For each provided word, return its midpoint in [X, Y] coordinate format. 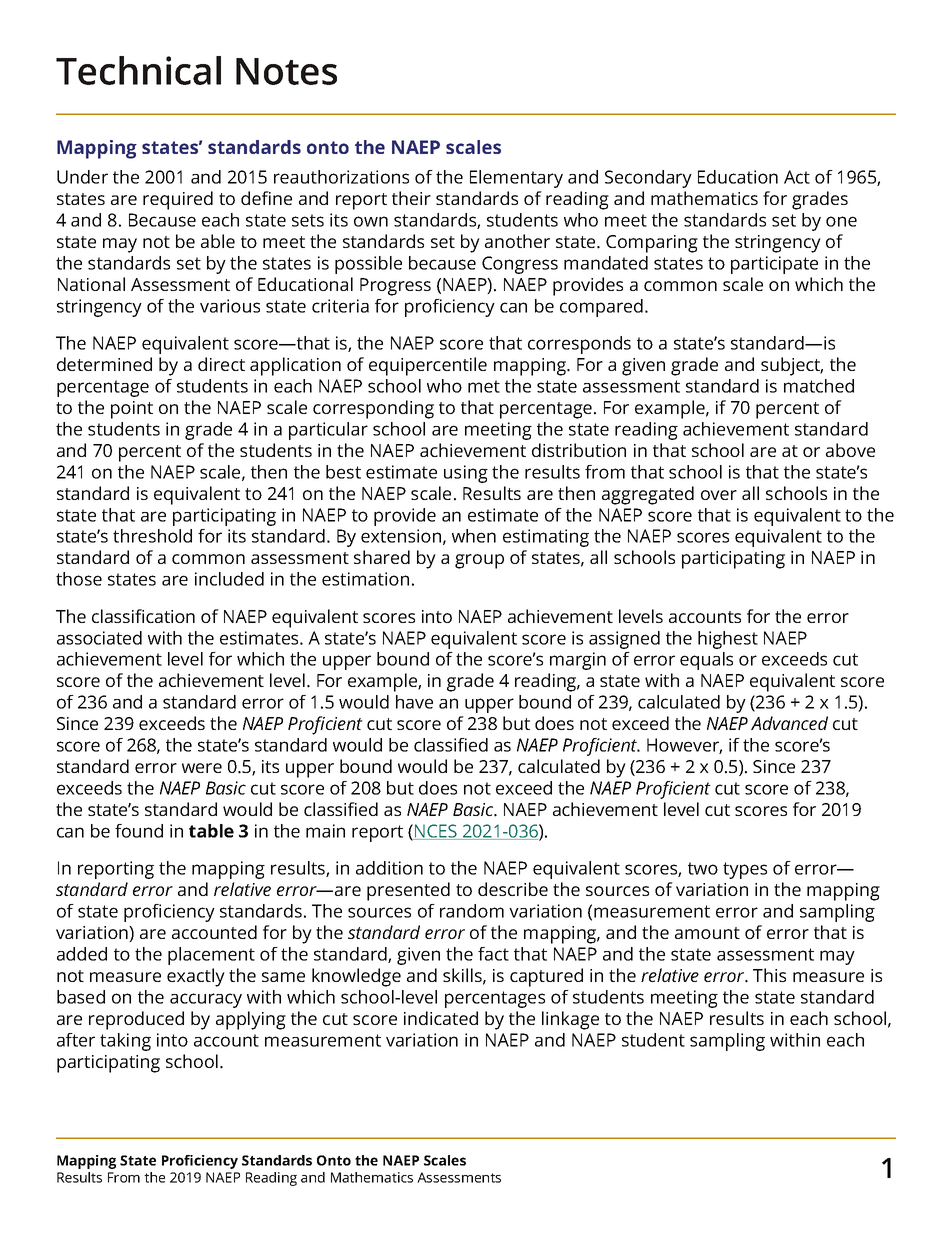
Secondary [648, 179]
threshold [152, 536]
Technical [138, 70]
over [719, 495]
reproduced [136, 1020]
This [769, 975]
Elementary [516, 179]
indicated [441, 1018]
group [479, 561]
